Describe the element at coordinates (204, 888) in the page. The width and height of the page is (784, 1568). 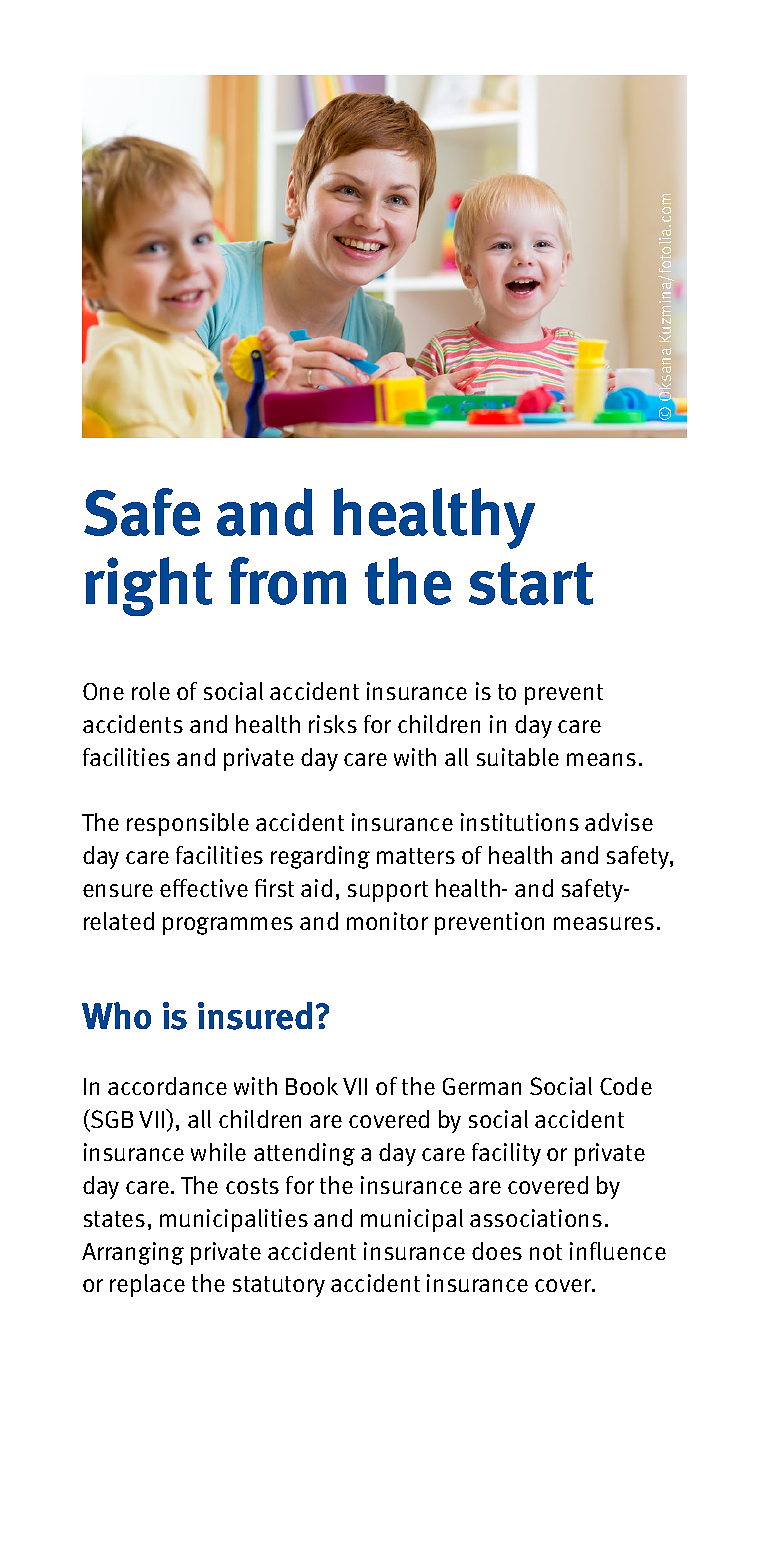
I see `effective` at that location.
